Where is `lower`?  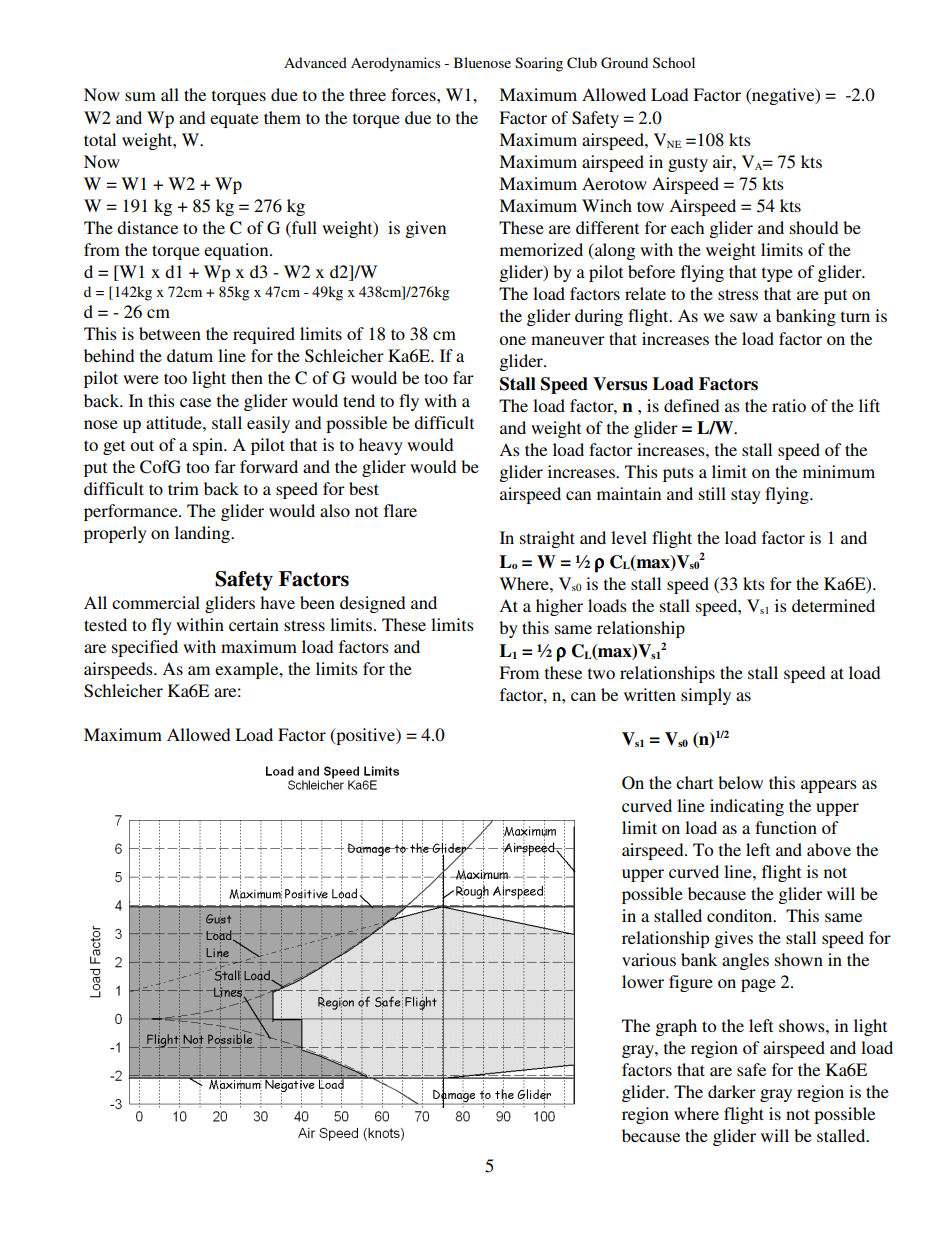
lower is located at coordinates (643, 981).
